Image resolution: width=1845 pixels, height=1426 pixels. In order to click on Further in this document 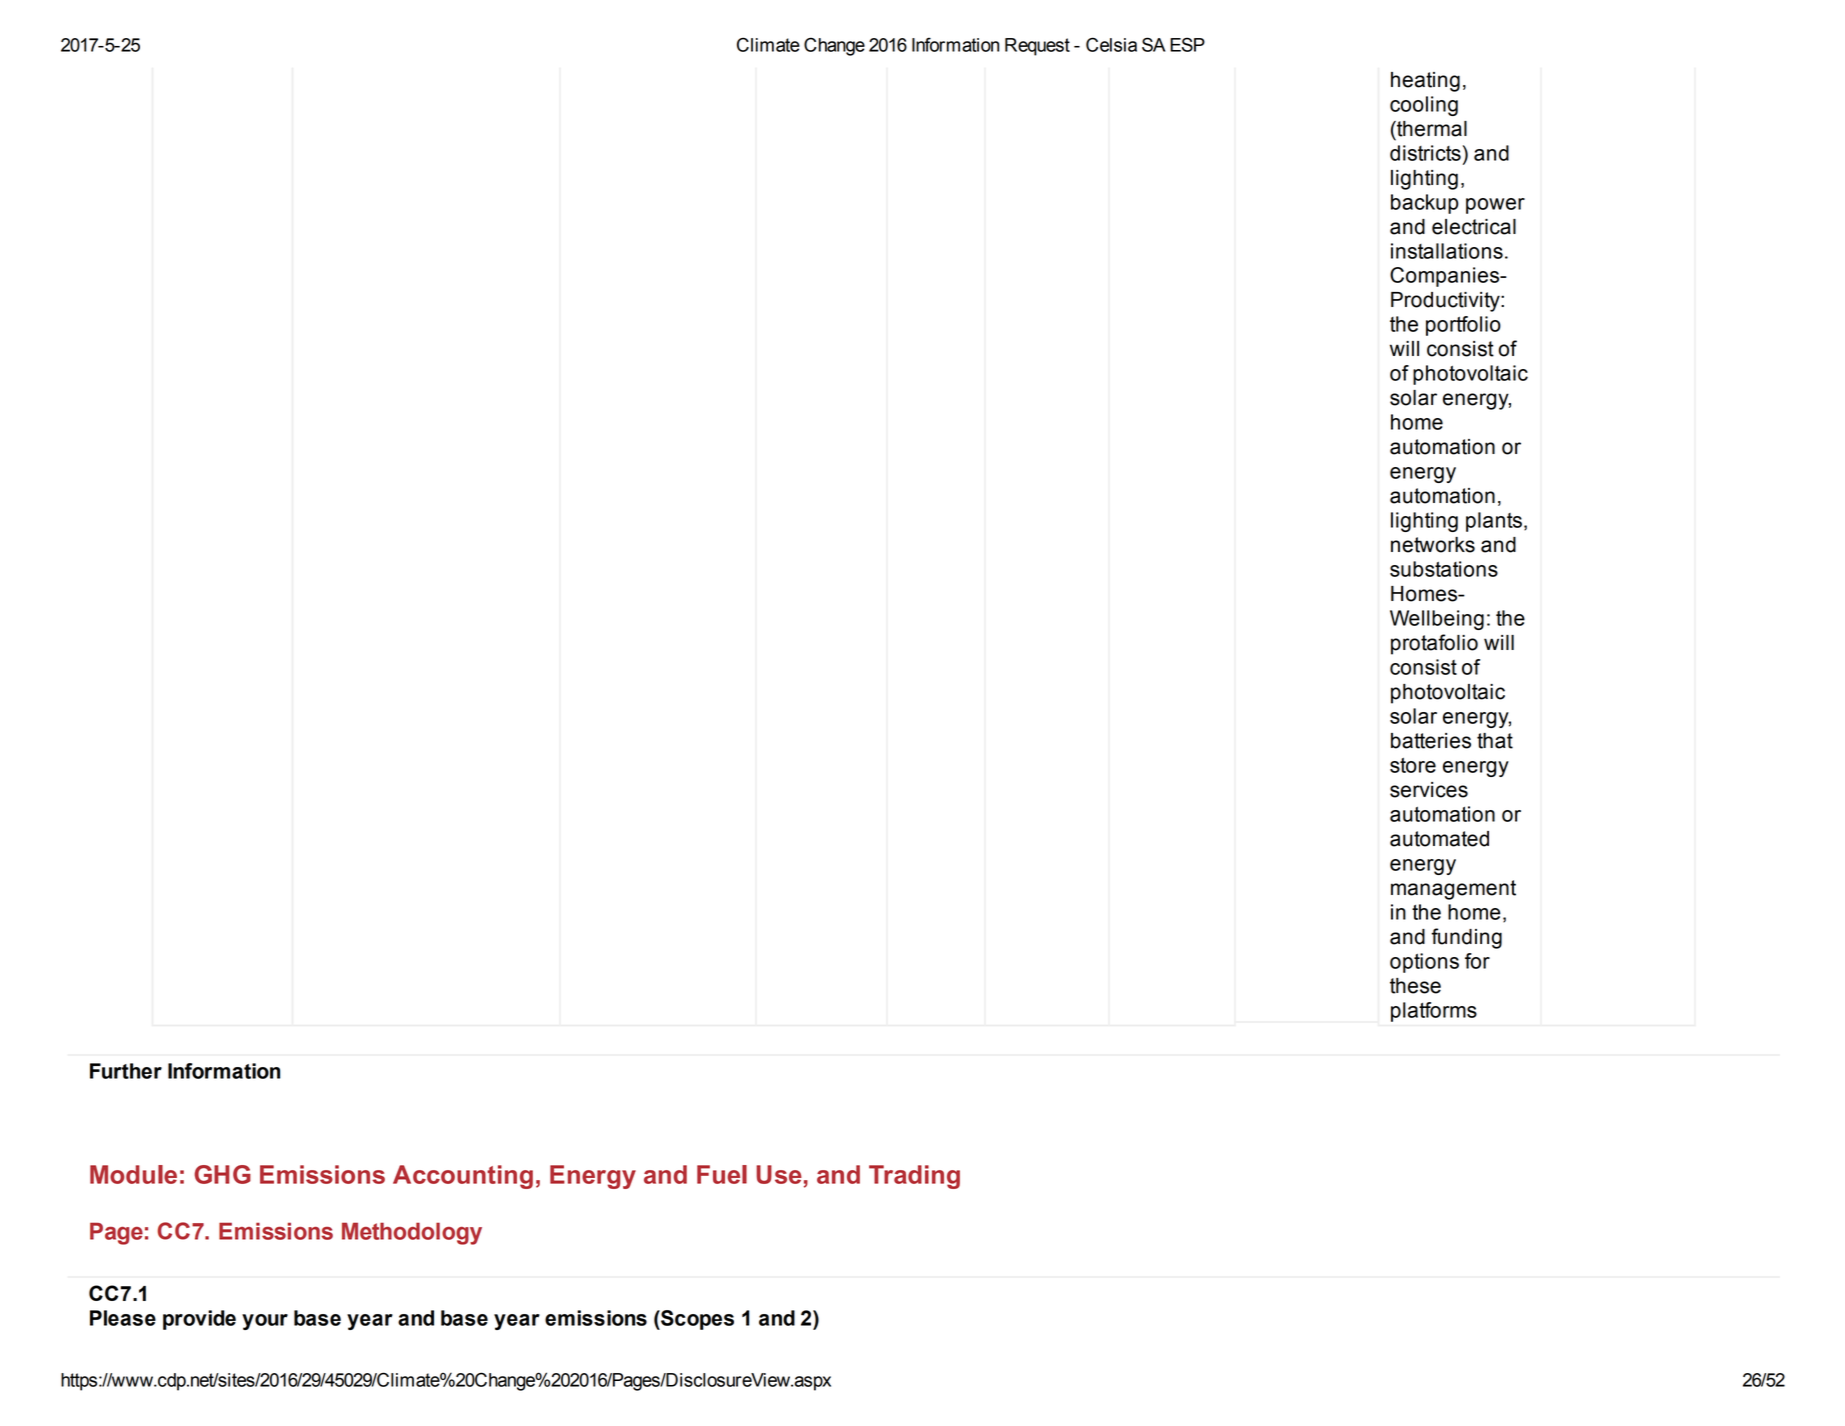, I will do `click(126, 1071)`.
